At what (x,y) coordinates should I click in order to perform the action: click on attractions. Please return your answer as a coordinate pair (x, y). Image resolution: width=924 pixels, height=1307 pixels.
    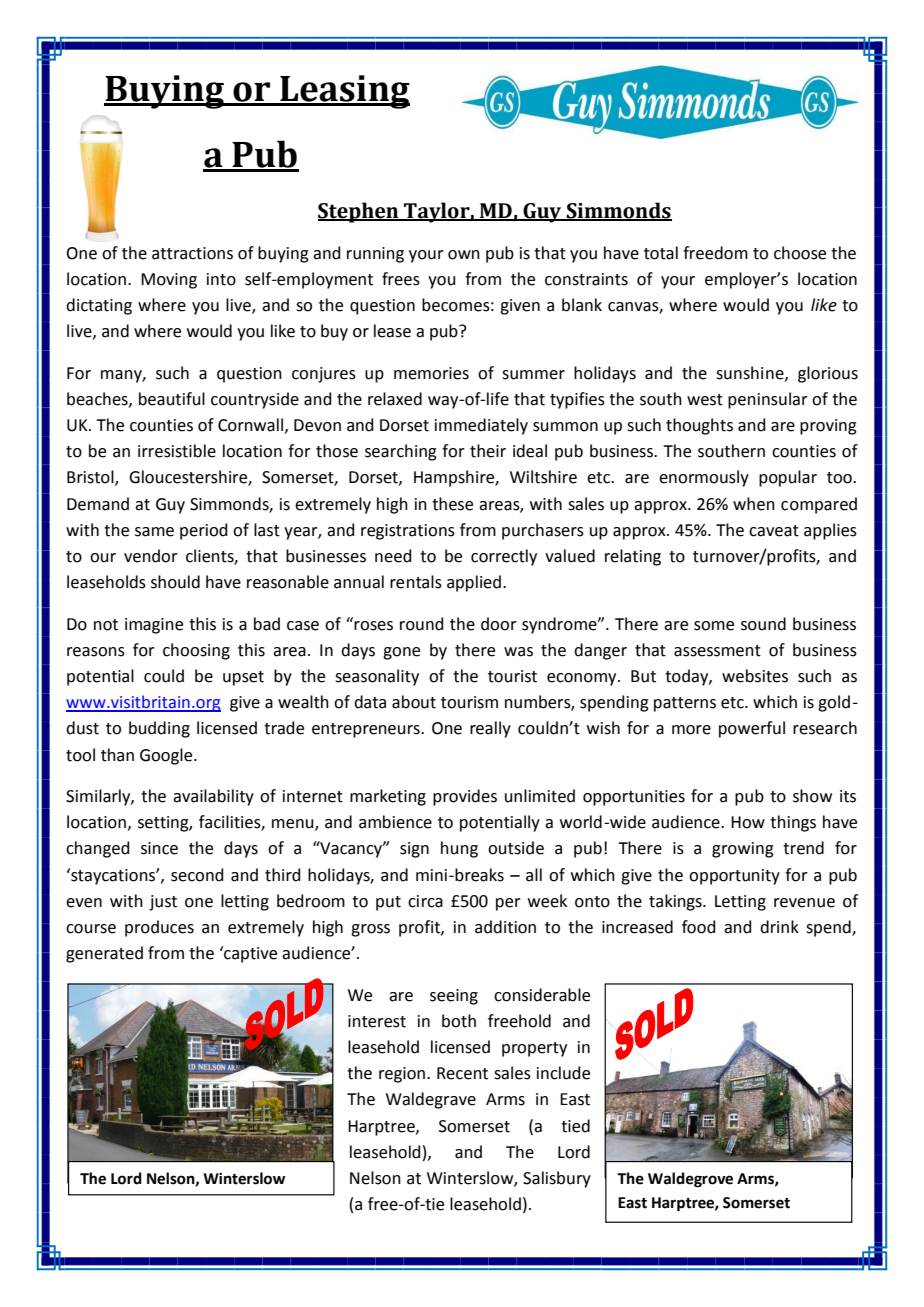
    Looking at the image, I should click on (192, 253).
